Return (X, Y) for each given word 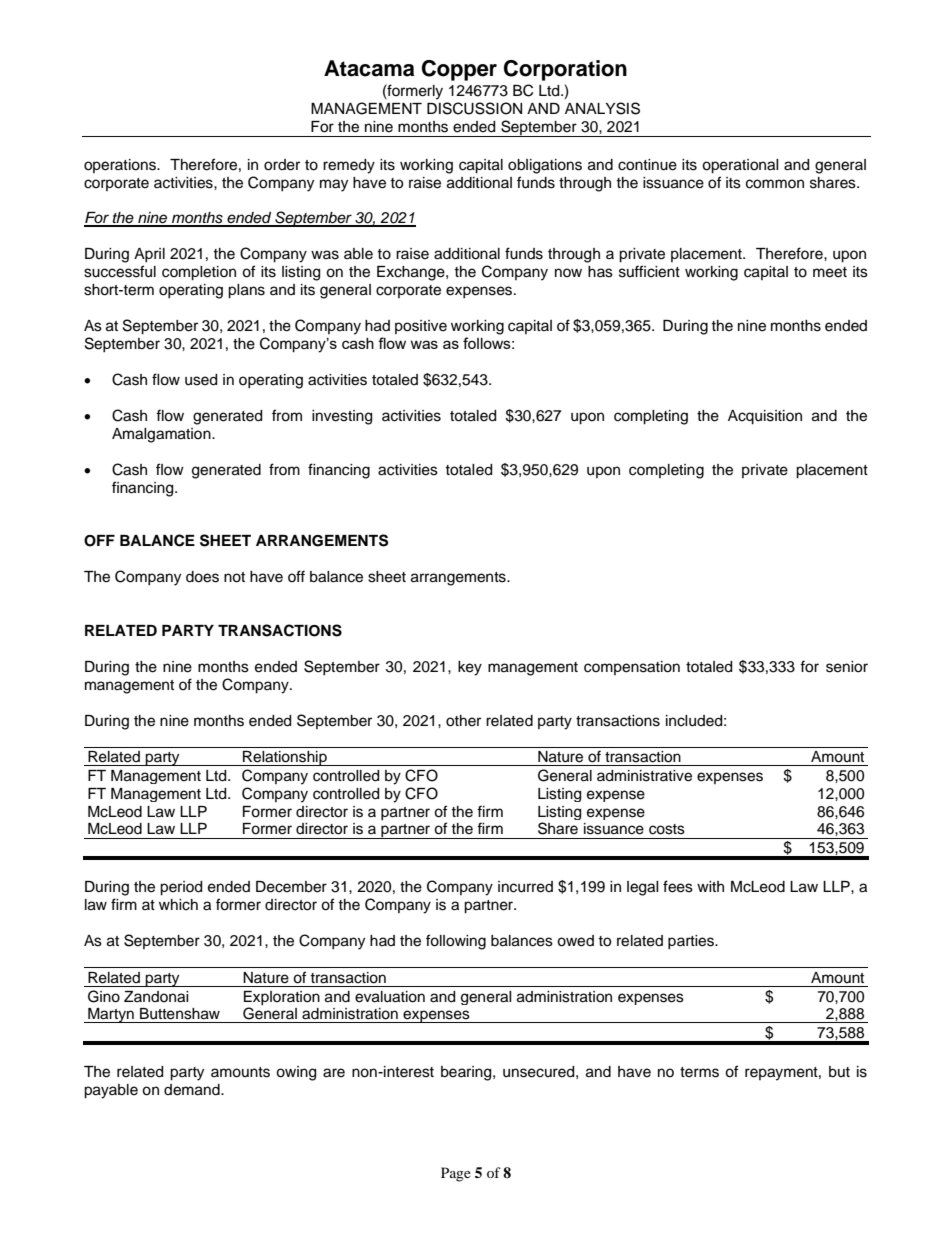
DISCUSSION (474, 108)
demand (193, 1090)
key (470, 668)
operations (121, 166)
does (202, 577)
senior (847, 667)
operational (740, 166)
